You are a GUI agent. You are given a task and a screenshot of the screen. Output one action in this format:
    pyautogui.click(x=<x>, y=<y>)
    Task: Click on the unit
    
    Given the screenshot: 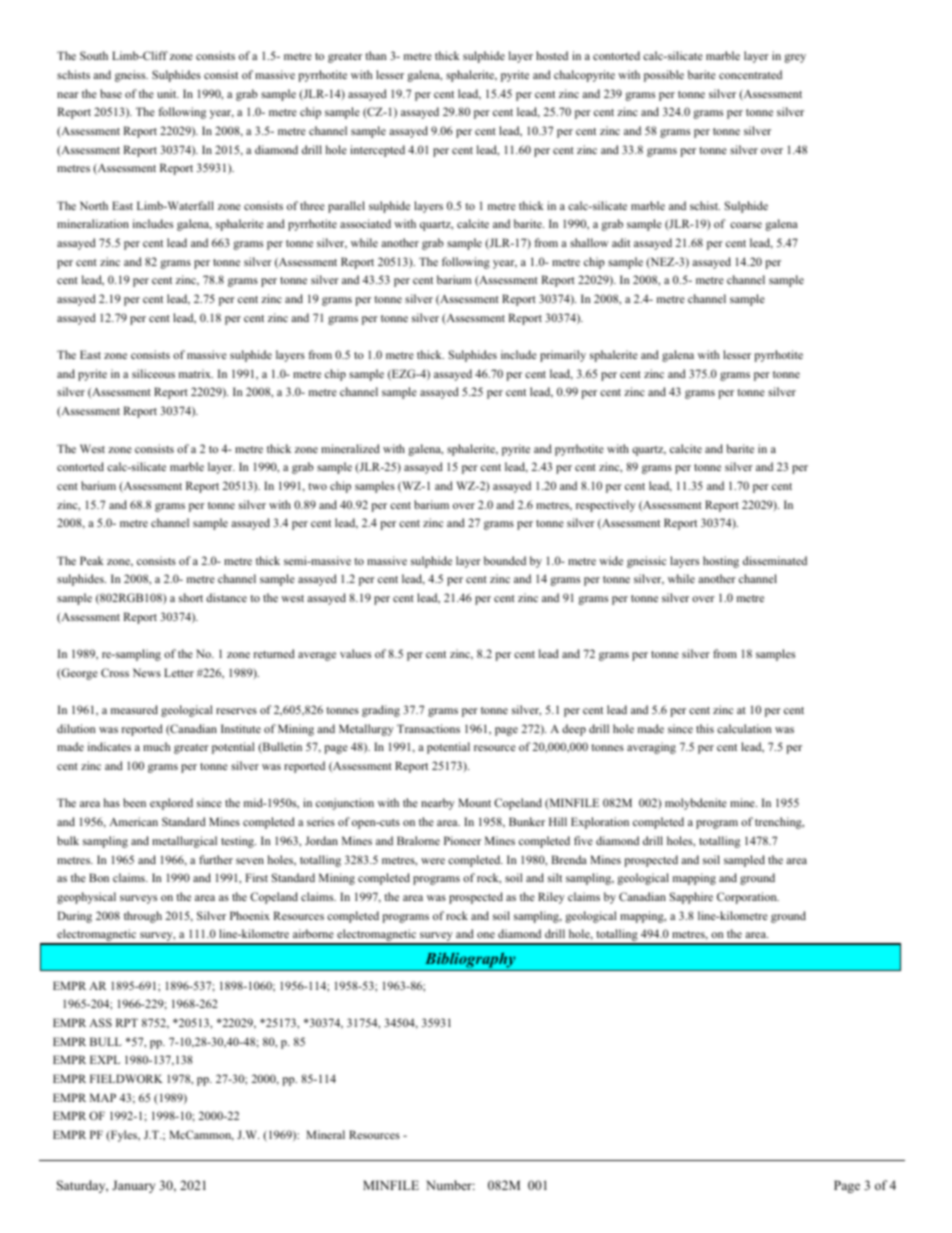 What is the action you would take?
    pyautogui.click(x=168, y=93)
